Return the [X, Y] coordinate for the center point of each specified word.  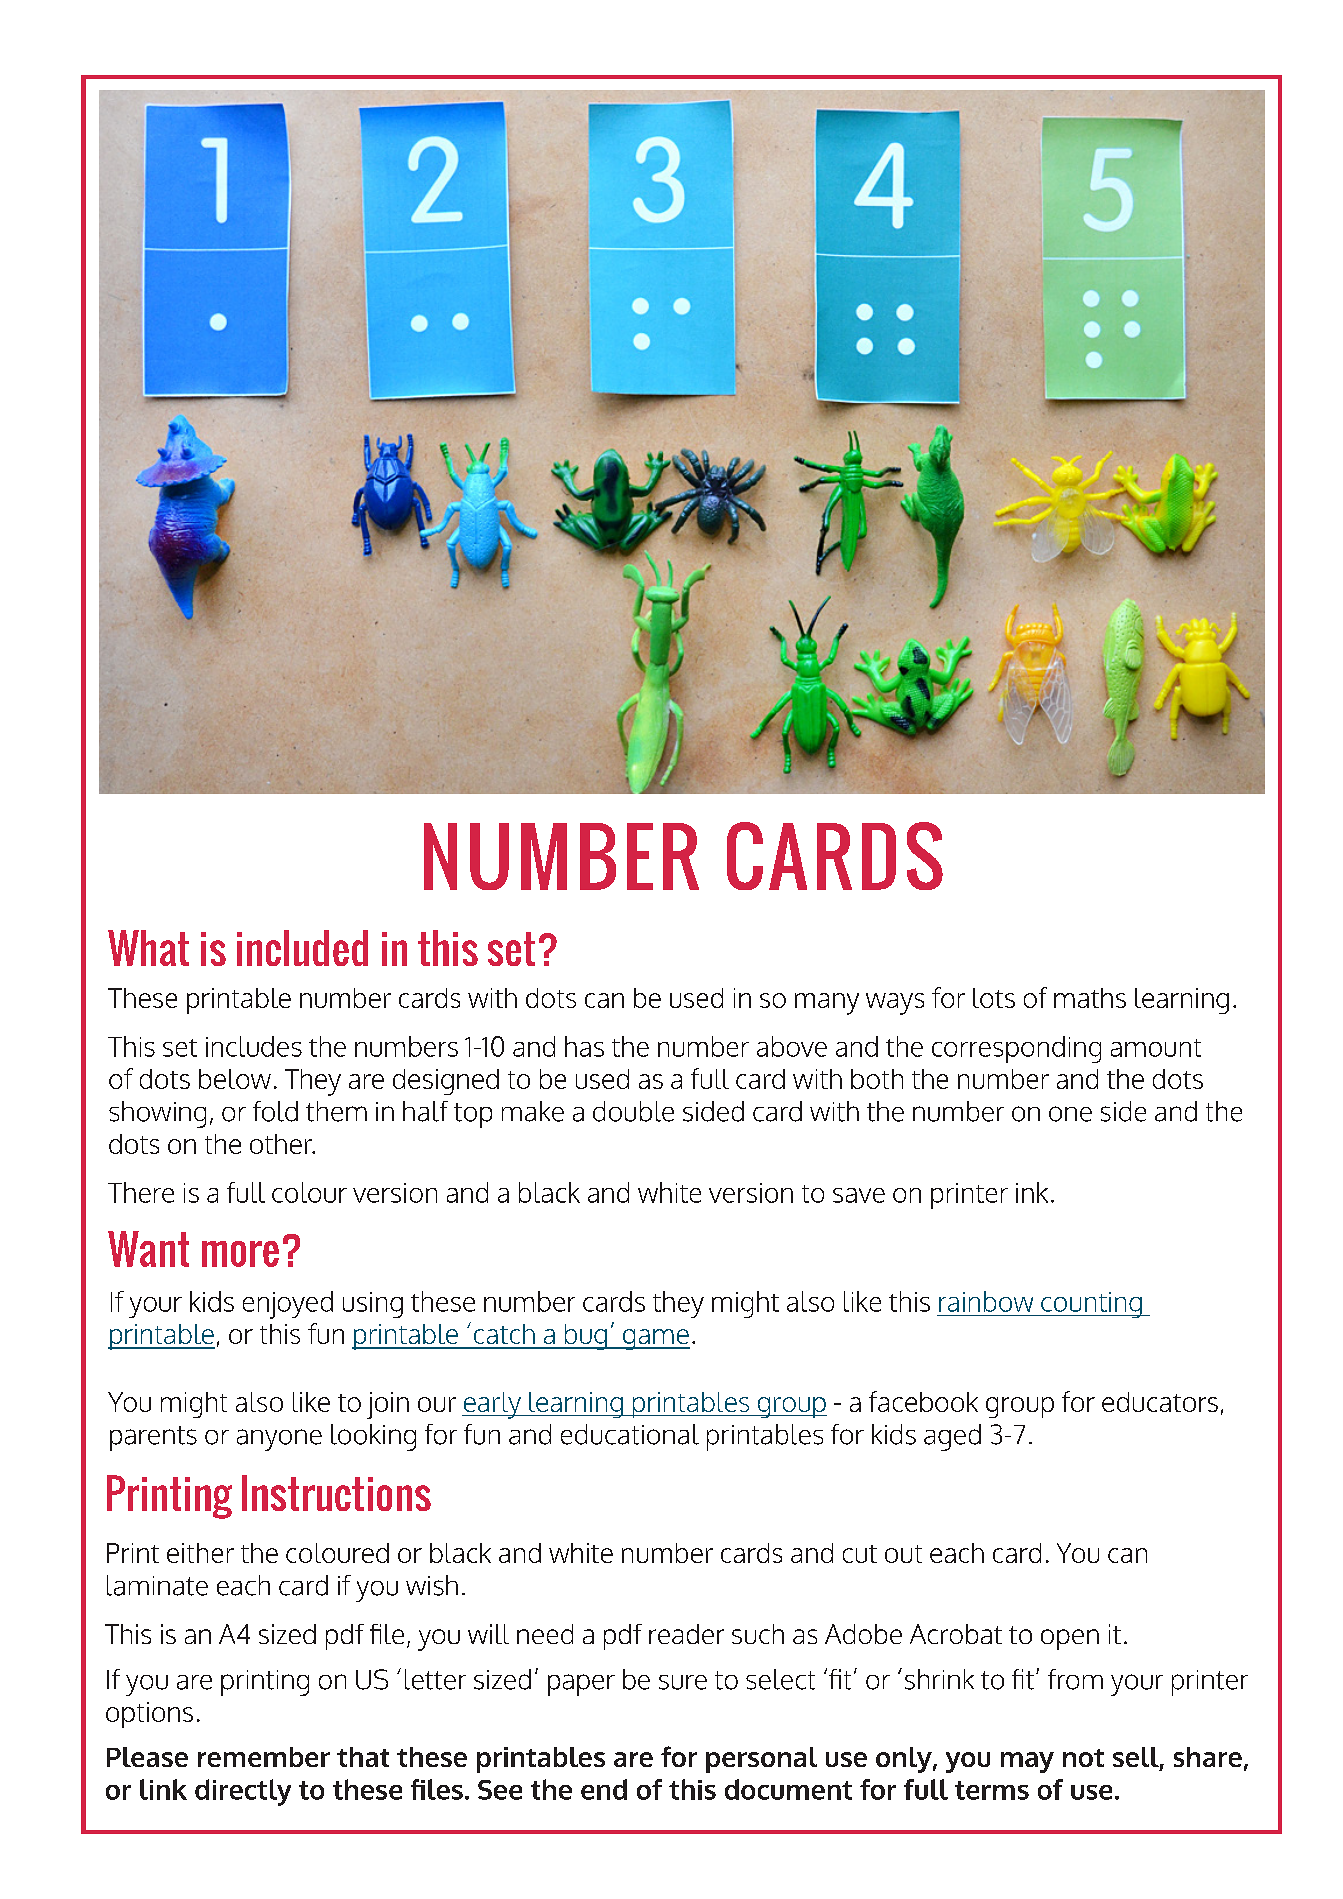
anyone [279, 1440]
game [655, 1339]
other [282, 1144]
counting [1091, 1305]
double [633, 1111]
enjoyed [288, 1305]
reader [686, 1634]
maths [1090, 998]
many [827, 1004]
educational [630, 1434]
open [1070, 1639]
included [302, 948]
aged [952, 1437]
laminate [157, 1585]
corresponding [1016, 1049]
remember [264, 1757]
